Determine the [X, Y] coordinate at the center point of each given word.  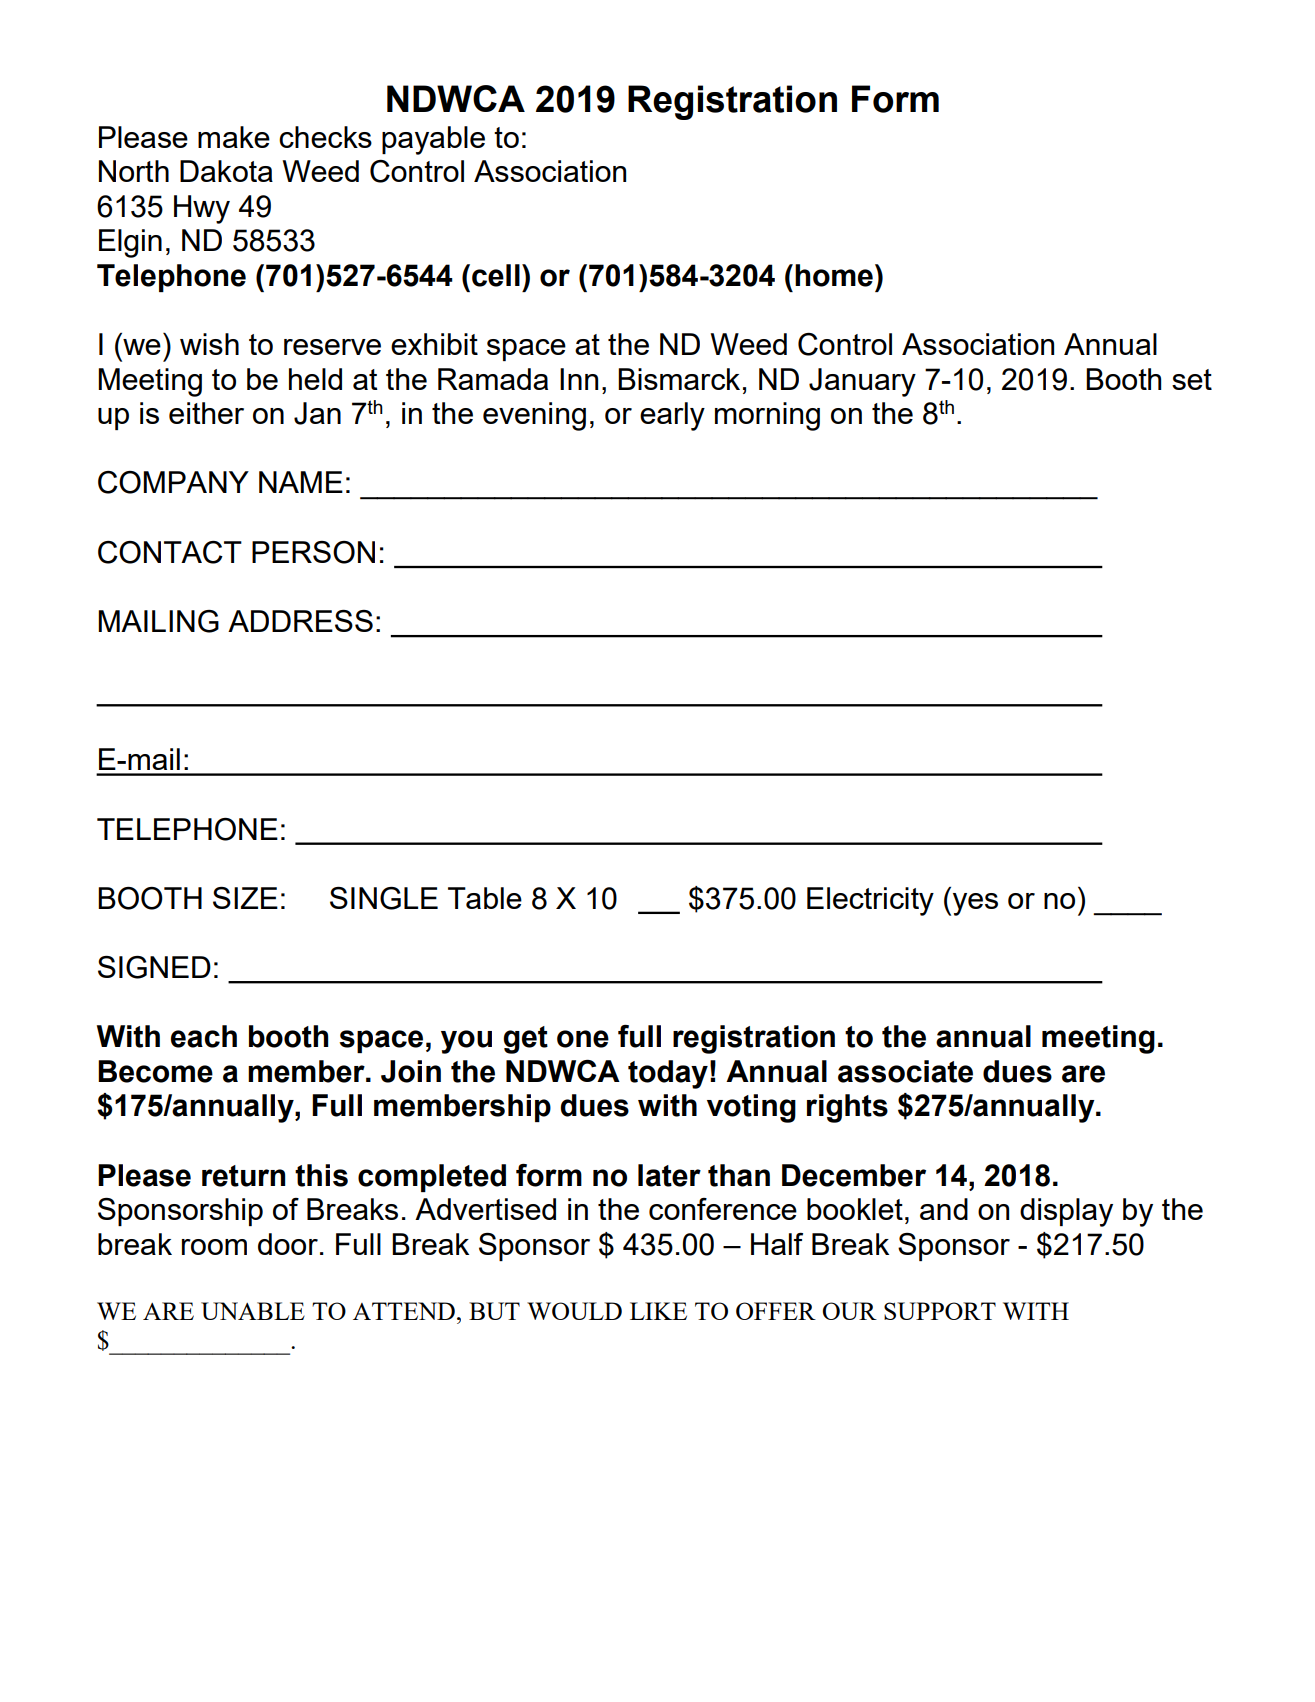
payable [433, 140]
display [1066, 1212]
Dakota [226, 171]
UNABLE [253, 1311]
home [834, 275]
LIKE [658, 1311]
